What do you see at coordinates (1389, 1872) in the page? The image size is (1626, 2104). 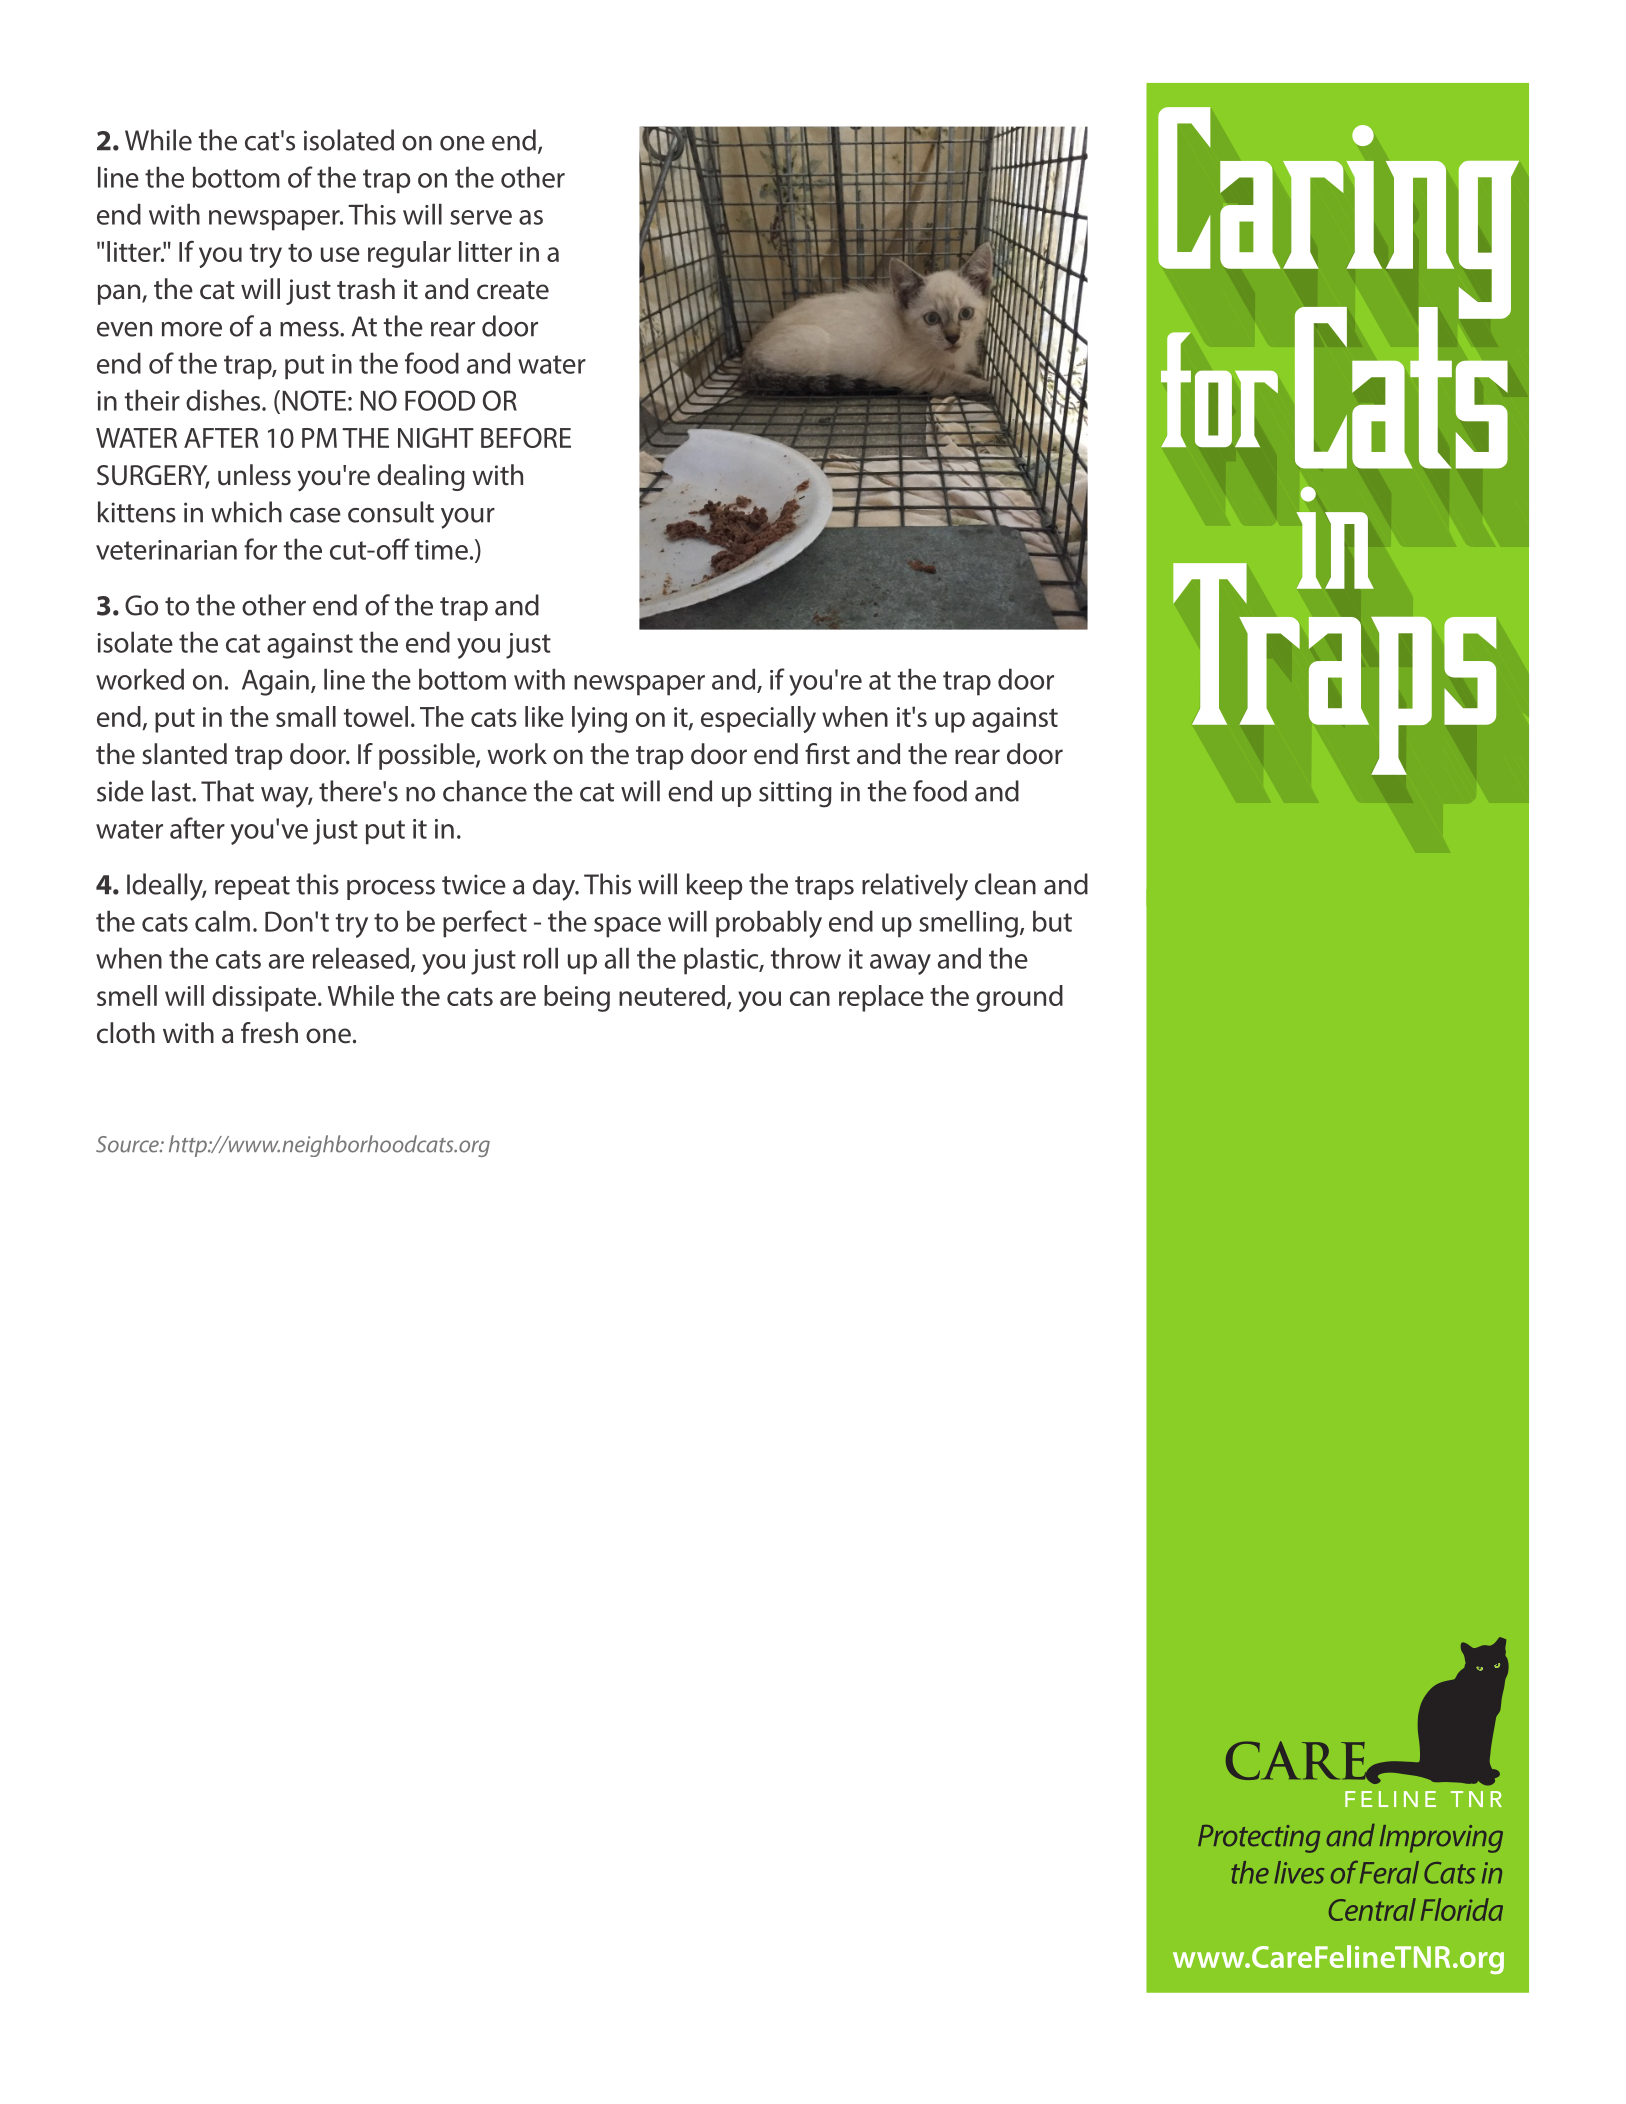 I see `Feral` at bounding box center [1389, 1872].
